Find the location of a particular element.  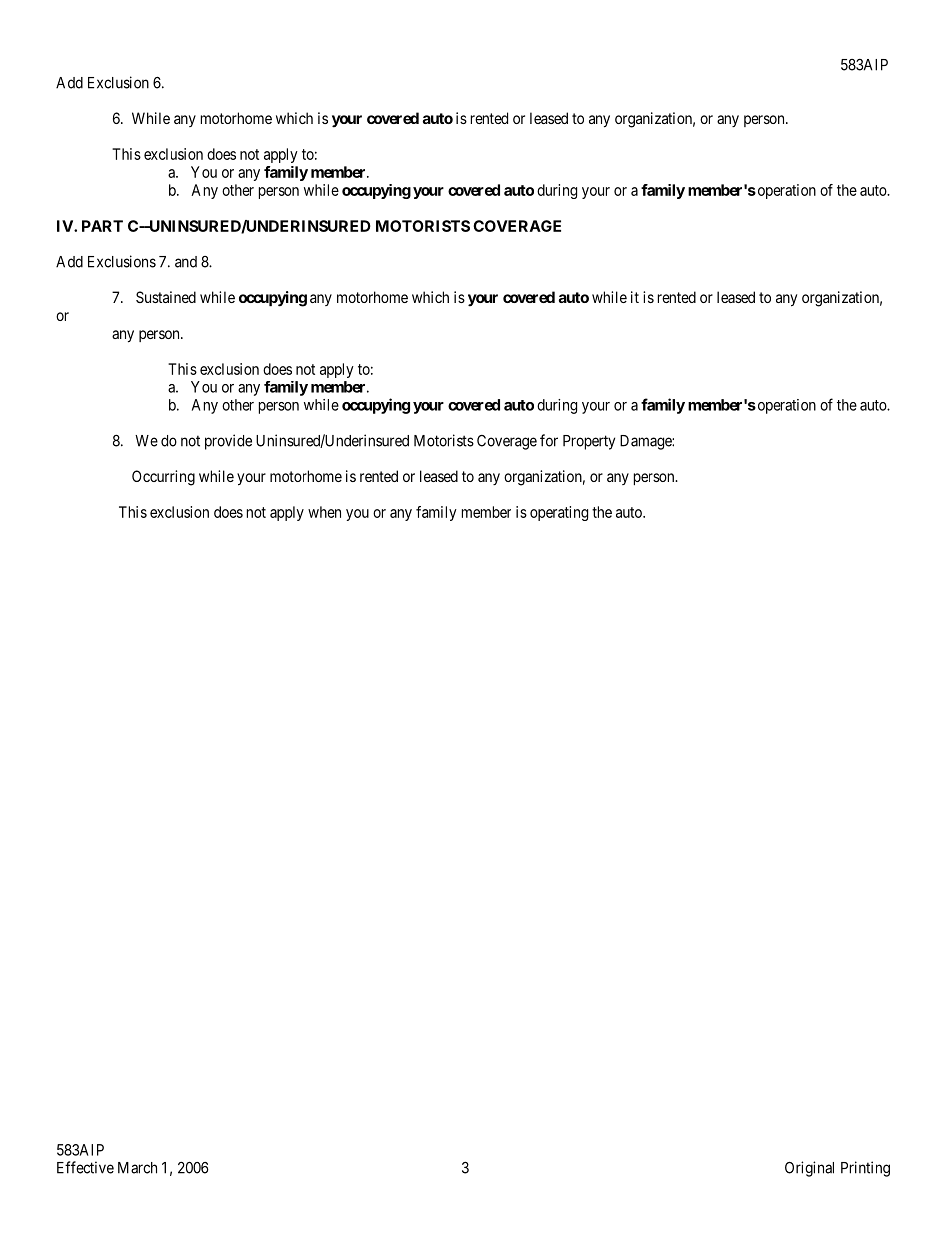

Occurring is located at coordinates (163, 478).
